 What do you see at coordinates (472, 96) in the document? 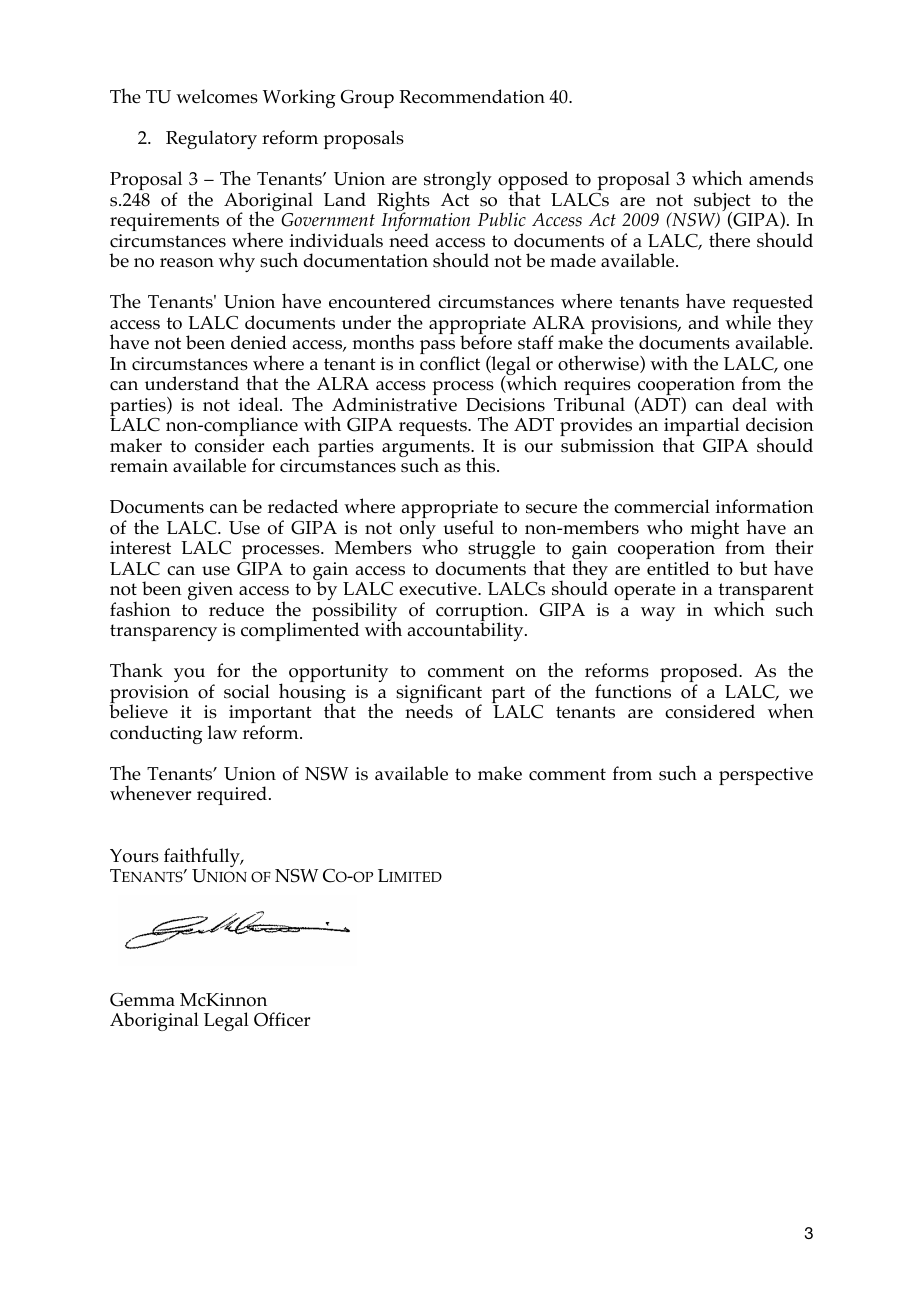
I see `Recommendation` at bounding box center [472, 96].
